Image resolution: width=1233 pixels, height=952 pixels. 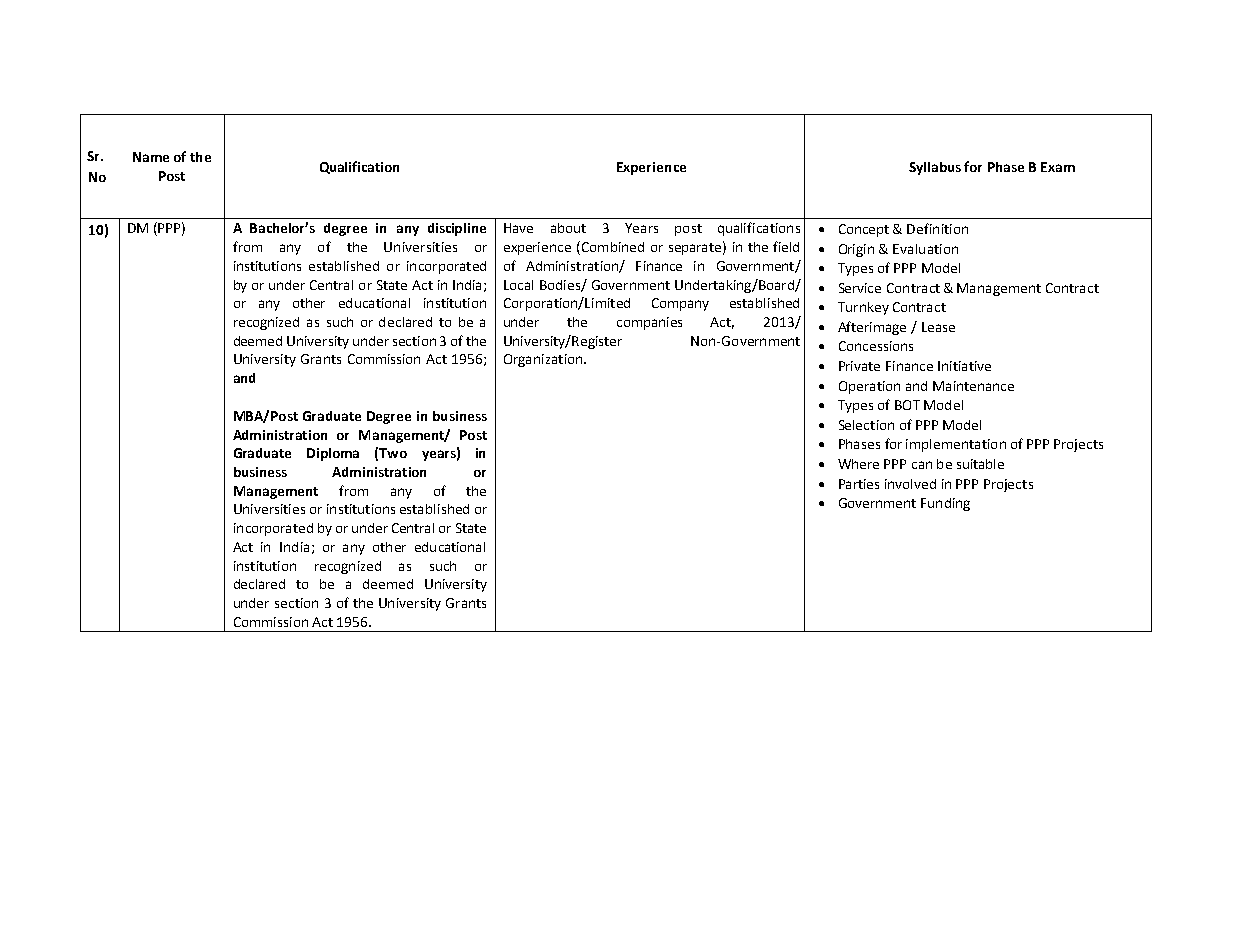 What do you see at coordinates (935, 168) in the page?
I see `Syllabus` at bounding box center [935, 168].
